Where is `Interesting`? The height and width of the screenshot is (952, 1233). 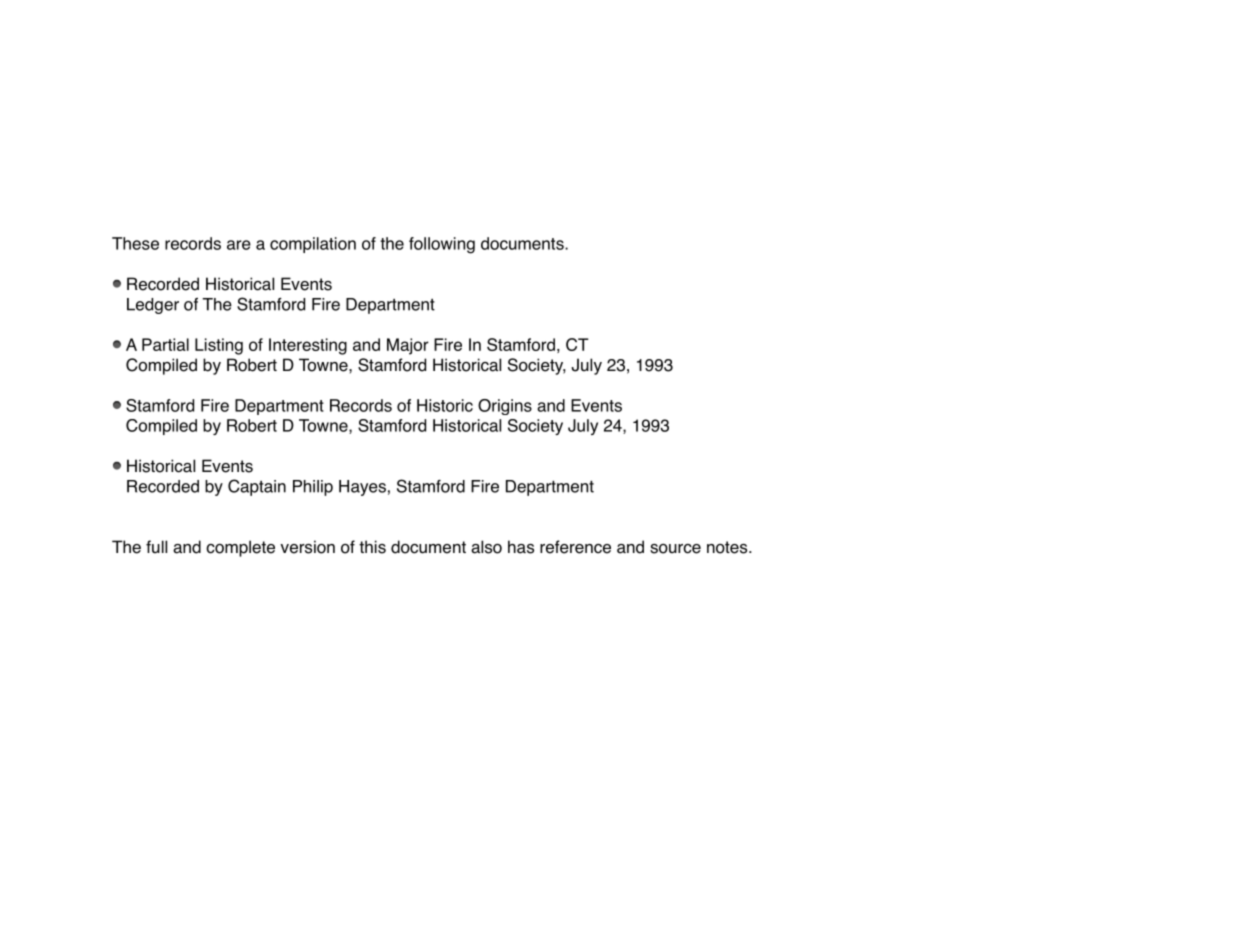
Interesting is located at coordinates (308, 346).
